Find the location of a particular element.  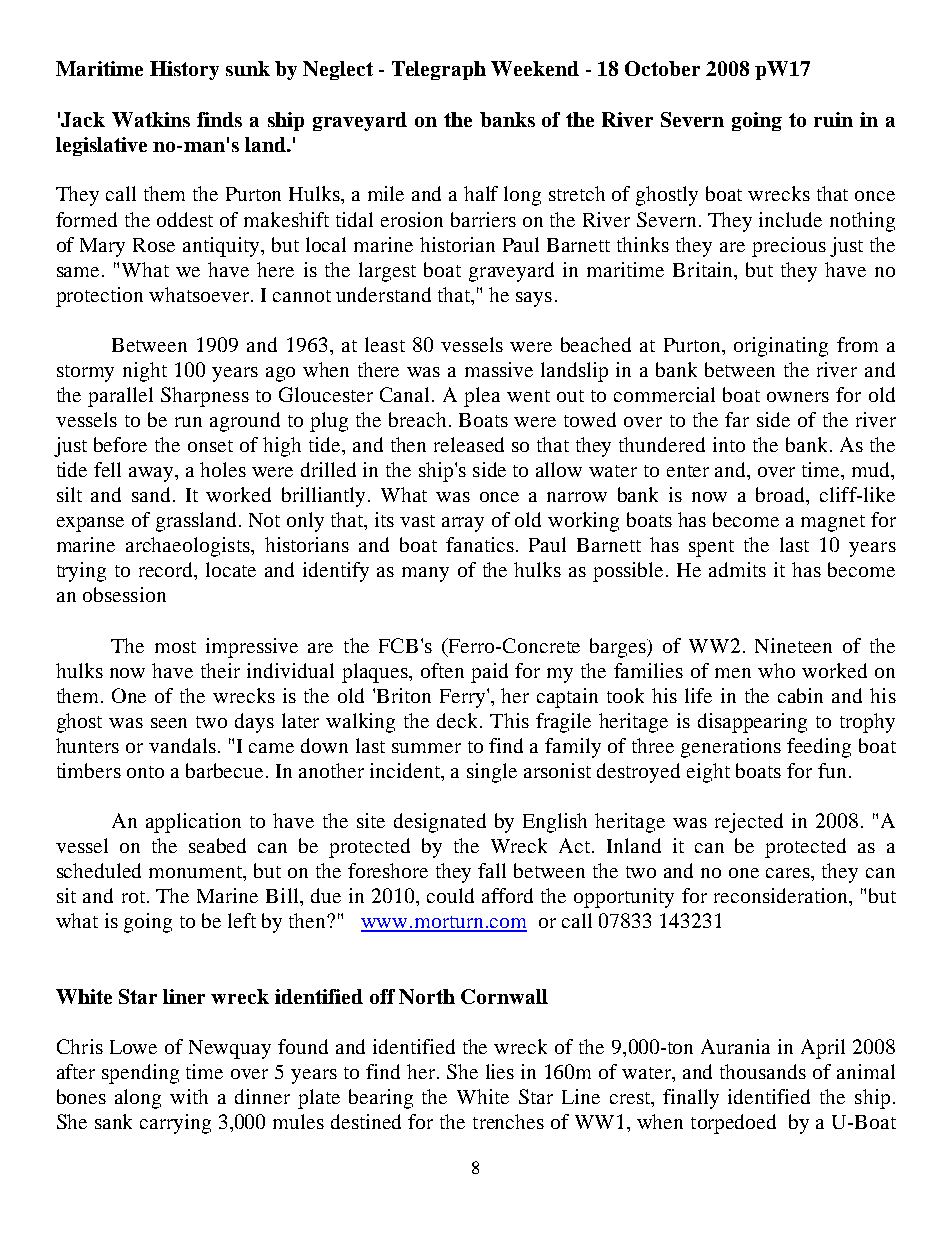

with is located at coordinates (189, 1096).
